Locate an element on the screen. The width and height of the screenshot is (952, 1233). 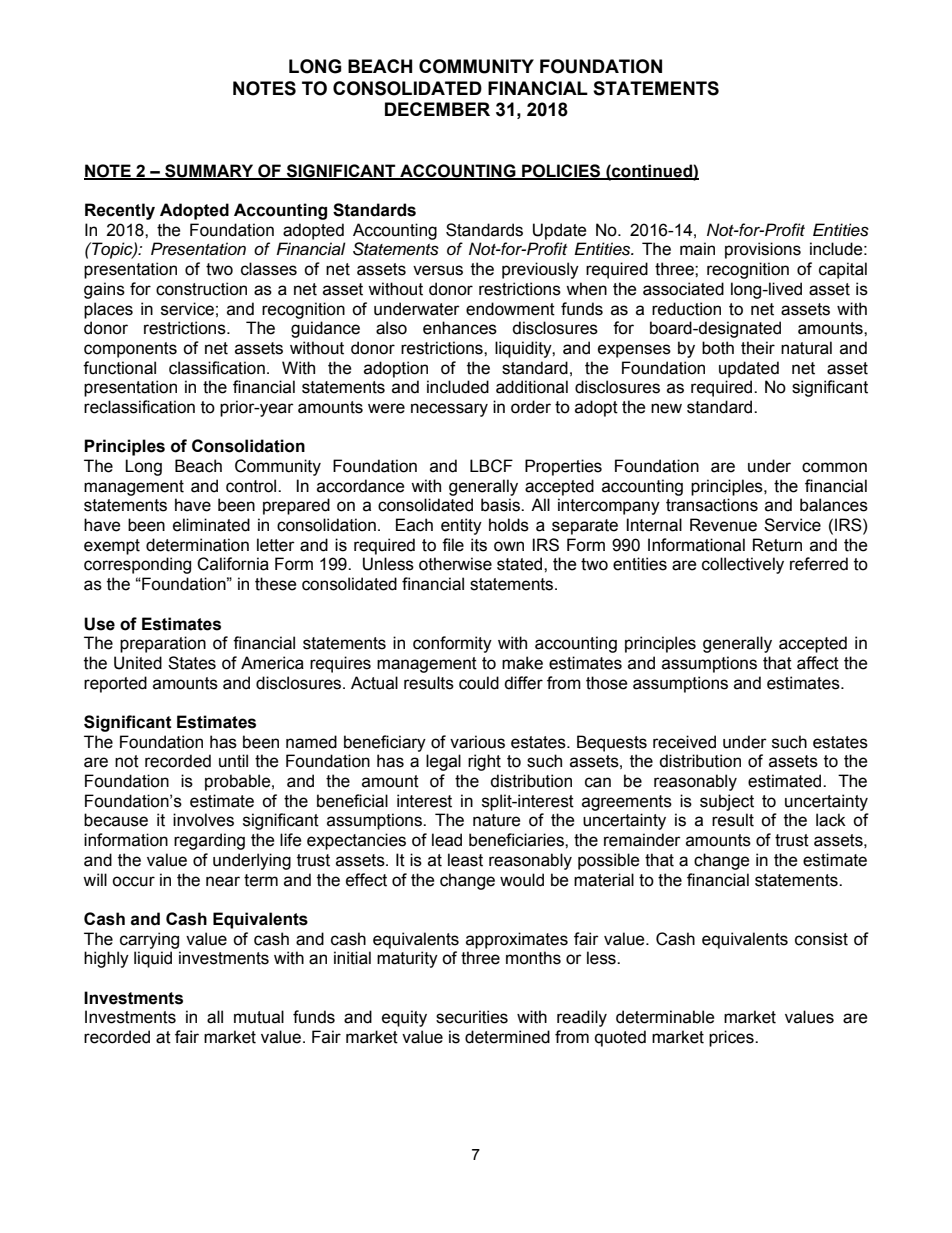
collectively is located at coordinates (743, 565).
